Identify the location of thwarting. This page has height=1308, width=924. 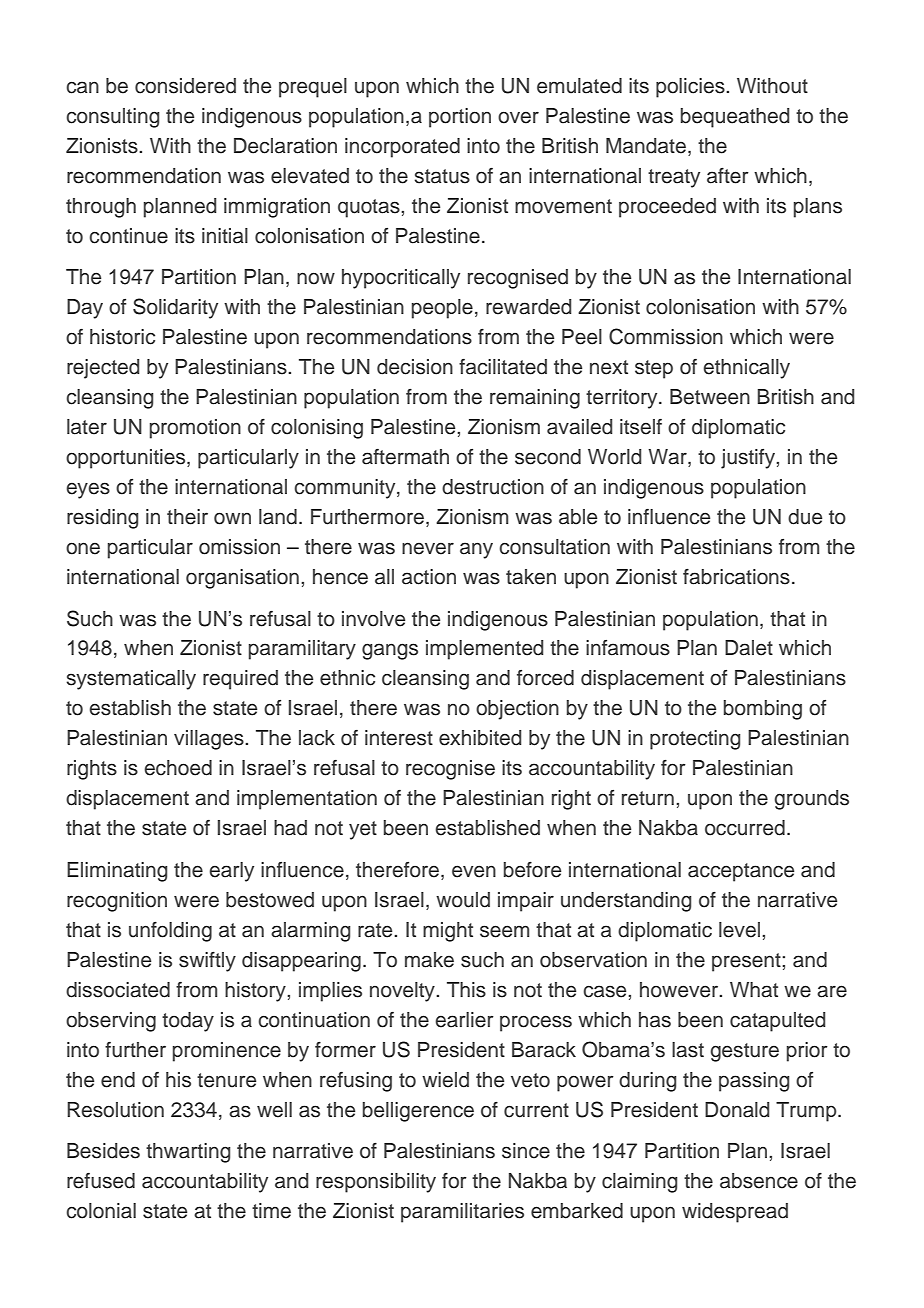
(188, 1153).
